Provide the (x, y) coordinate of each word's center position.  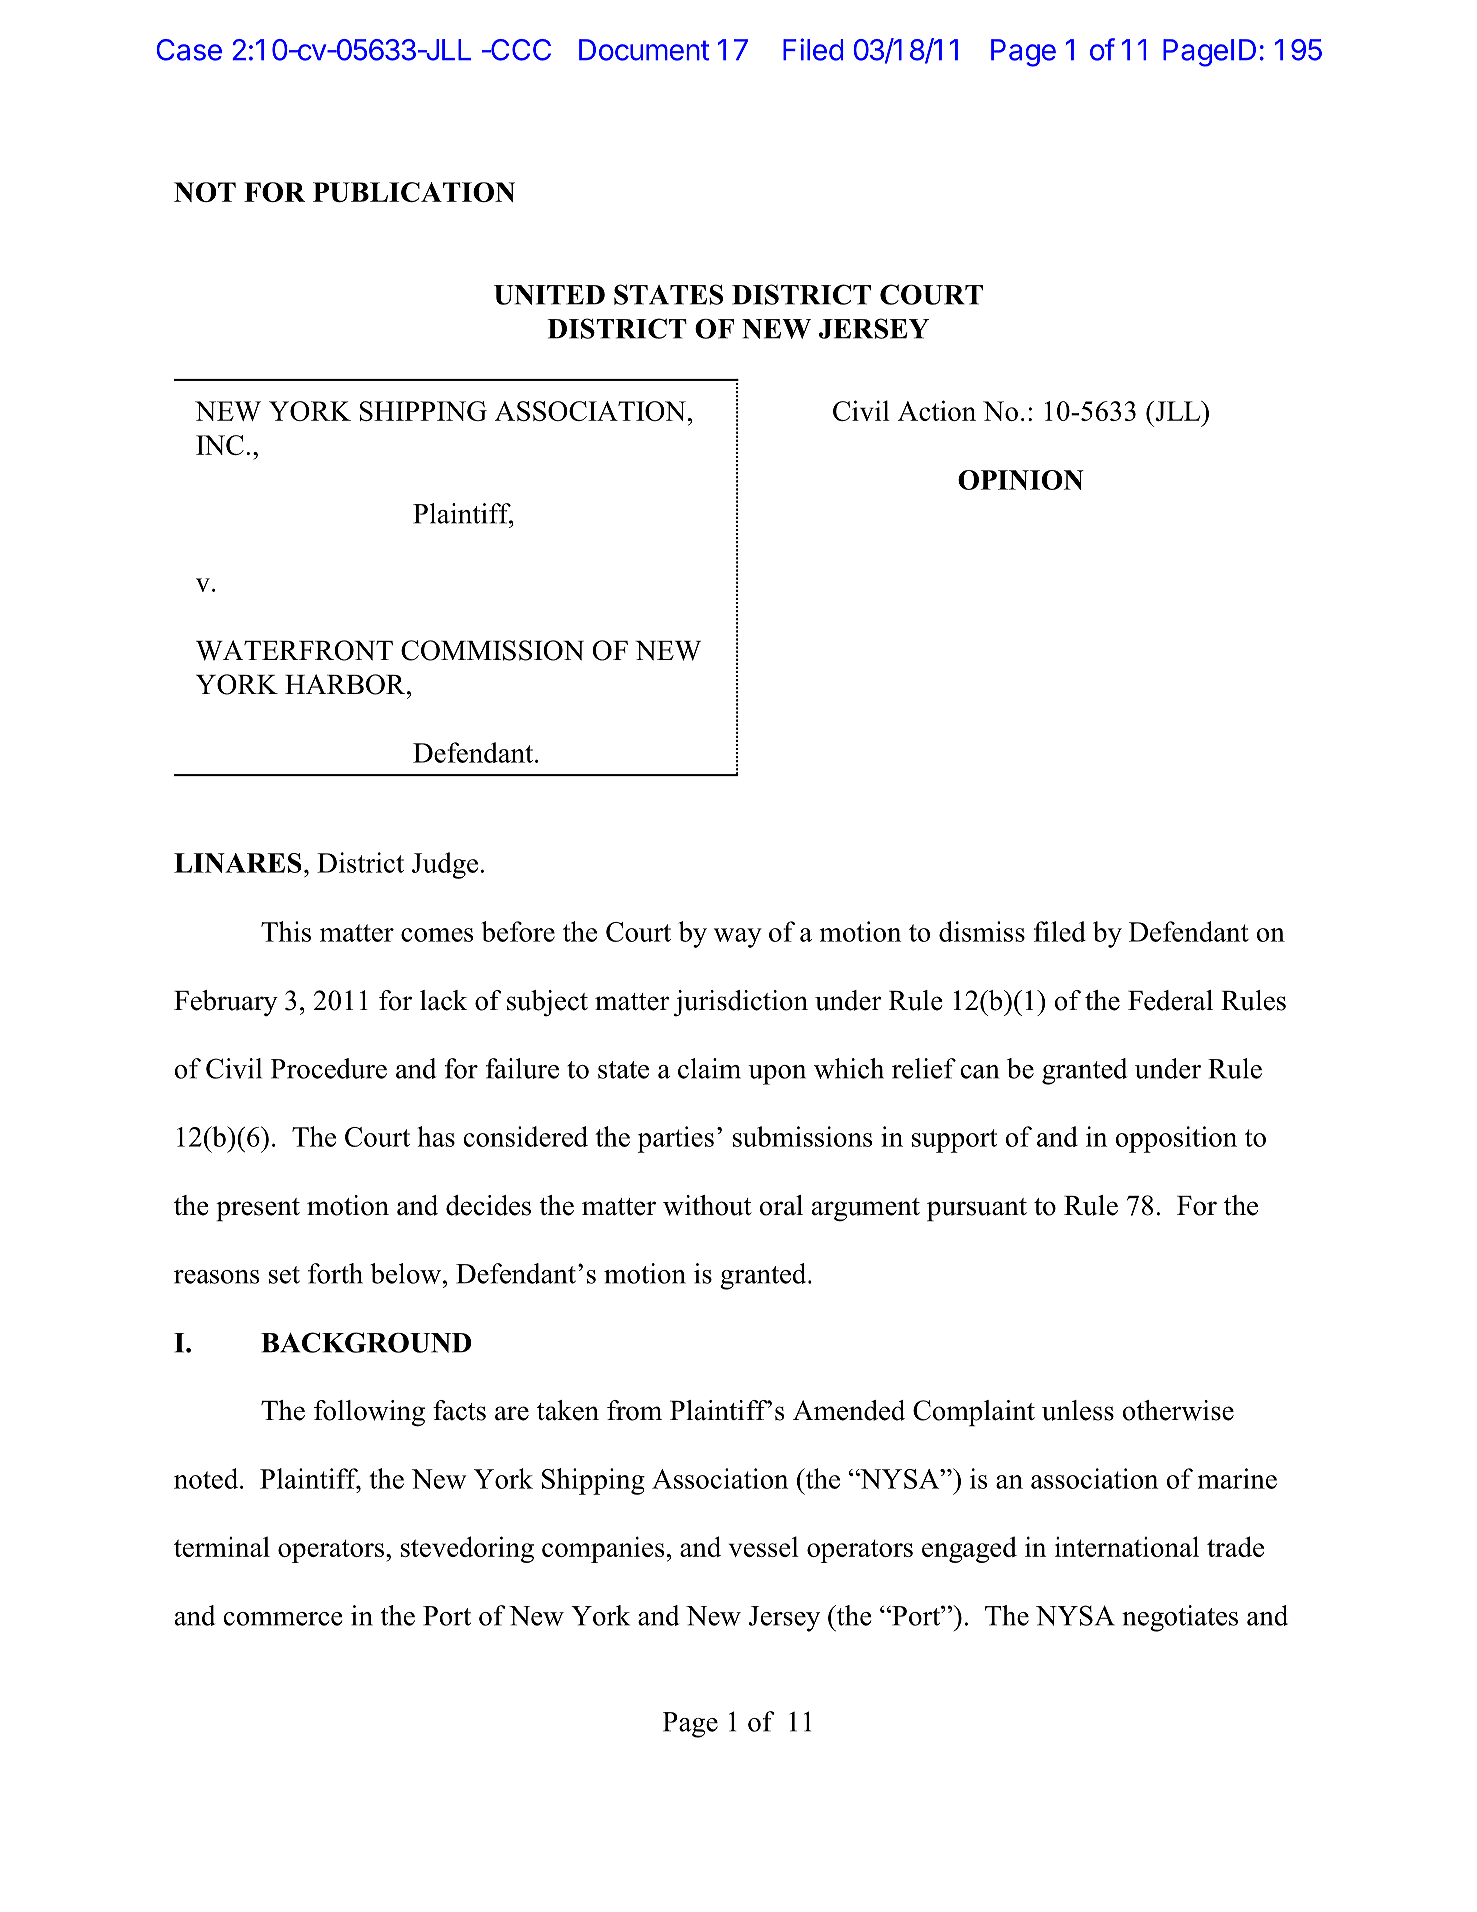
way (738, 938)
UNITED (549, 295)
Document (644, 50)
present (258, 1210)
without (707, 1205)
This (286, 931)
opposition (1176, 1139)
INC (220, 445)
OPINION (1021, 480)
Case (189, 50)
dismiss (982, 931)
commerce (282, 1619)
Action (937, 410)
